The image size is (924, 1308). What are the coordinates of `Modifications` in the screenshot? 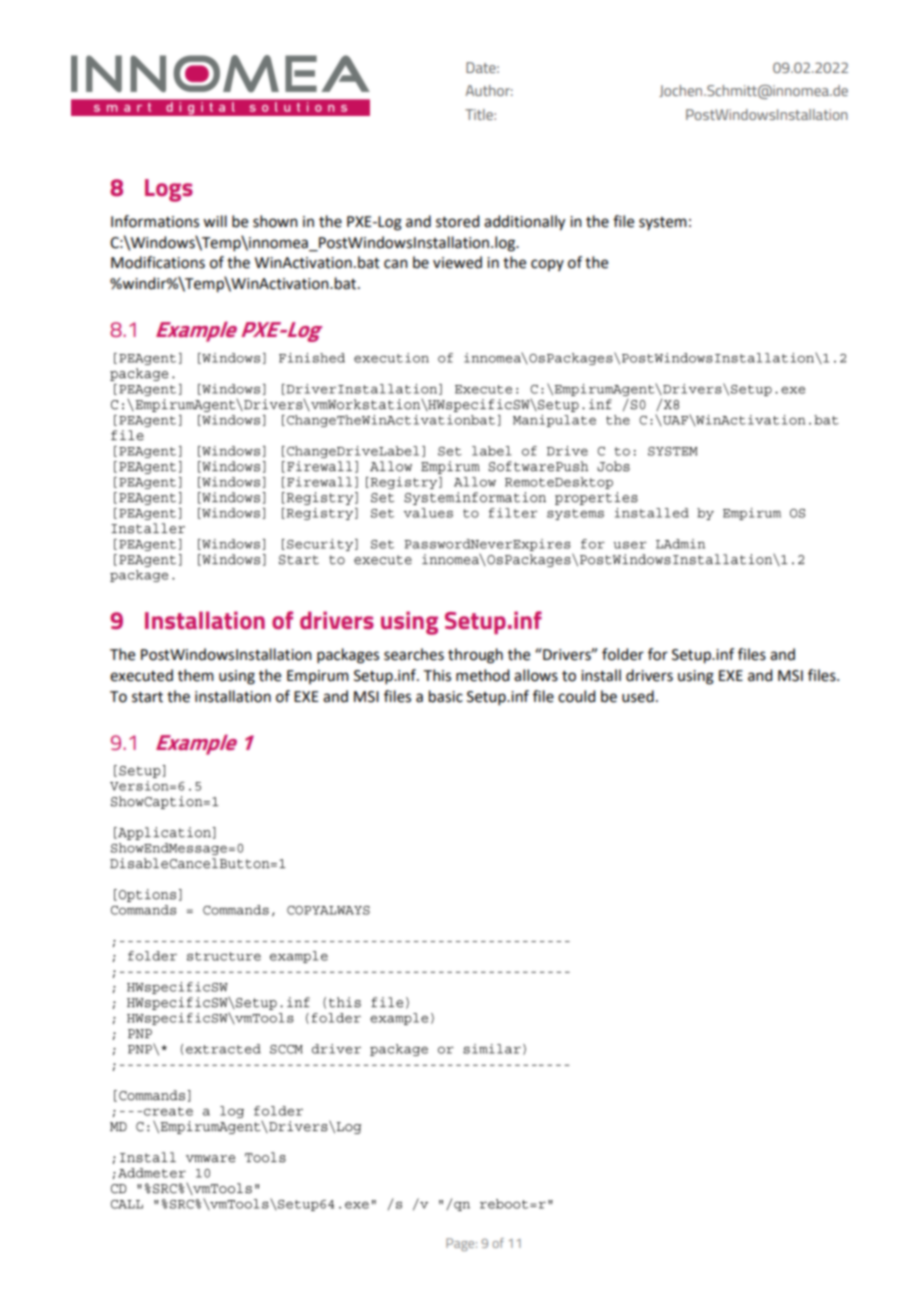 It's located at (158, 262).
